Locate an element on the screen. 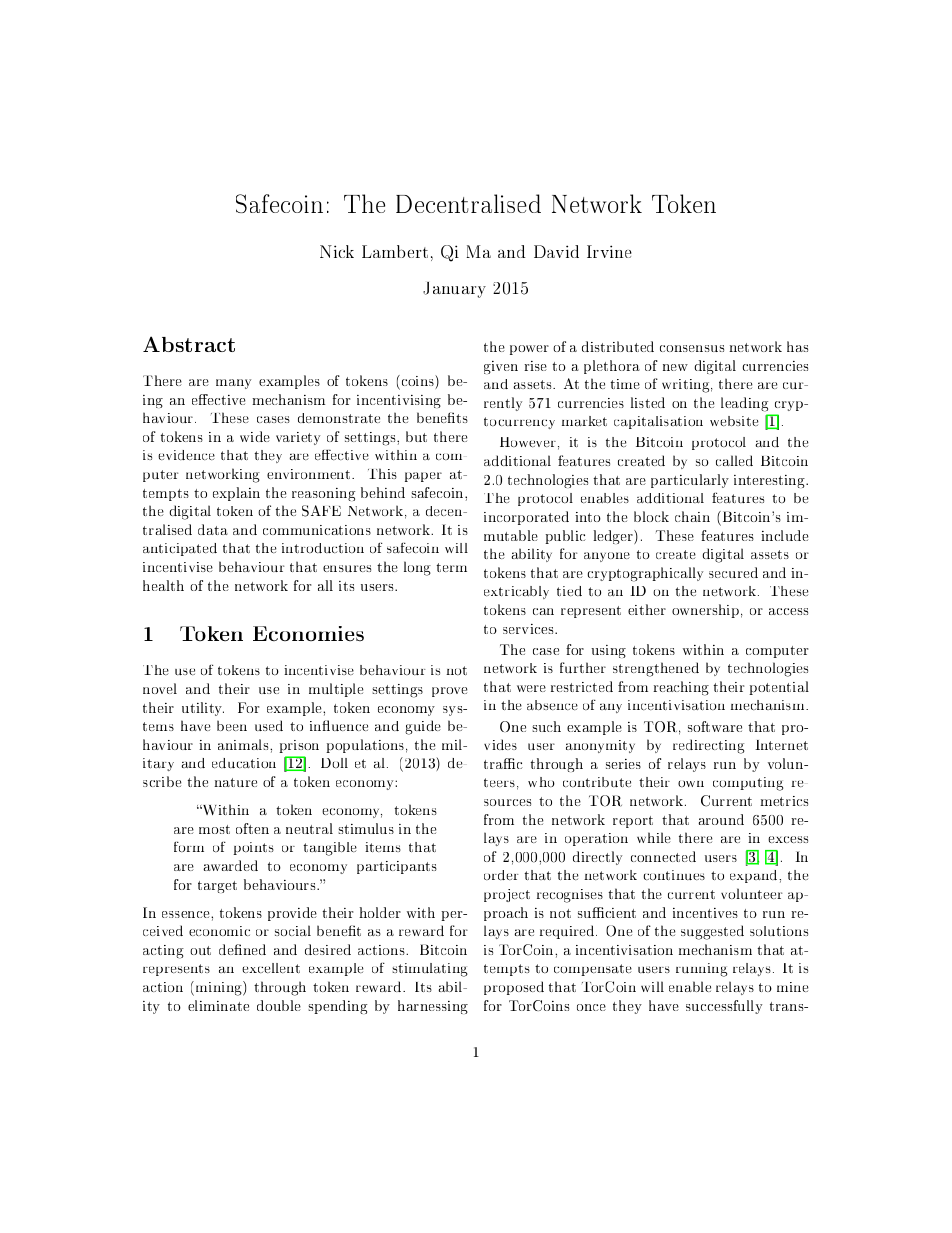  January is located at coordinates (454, 290).
